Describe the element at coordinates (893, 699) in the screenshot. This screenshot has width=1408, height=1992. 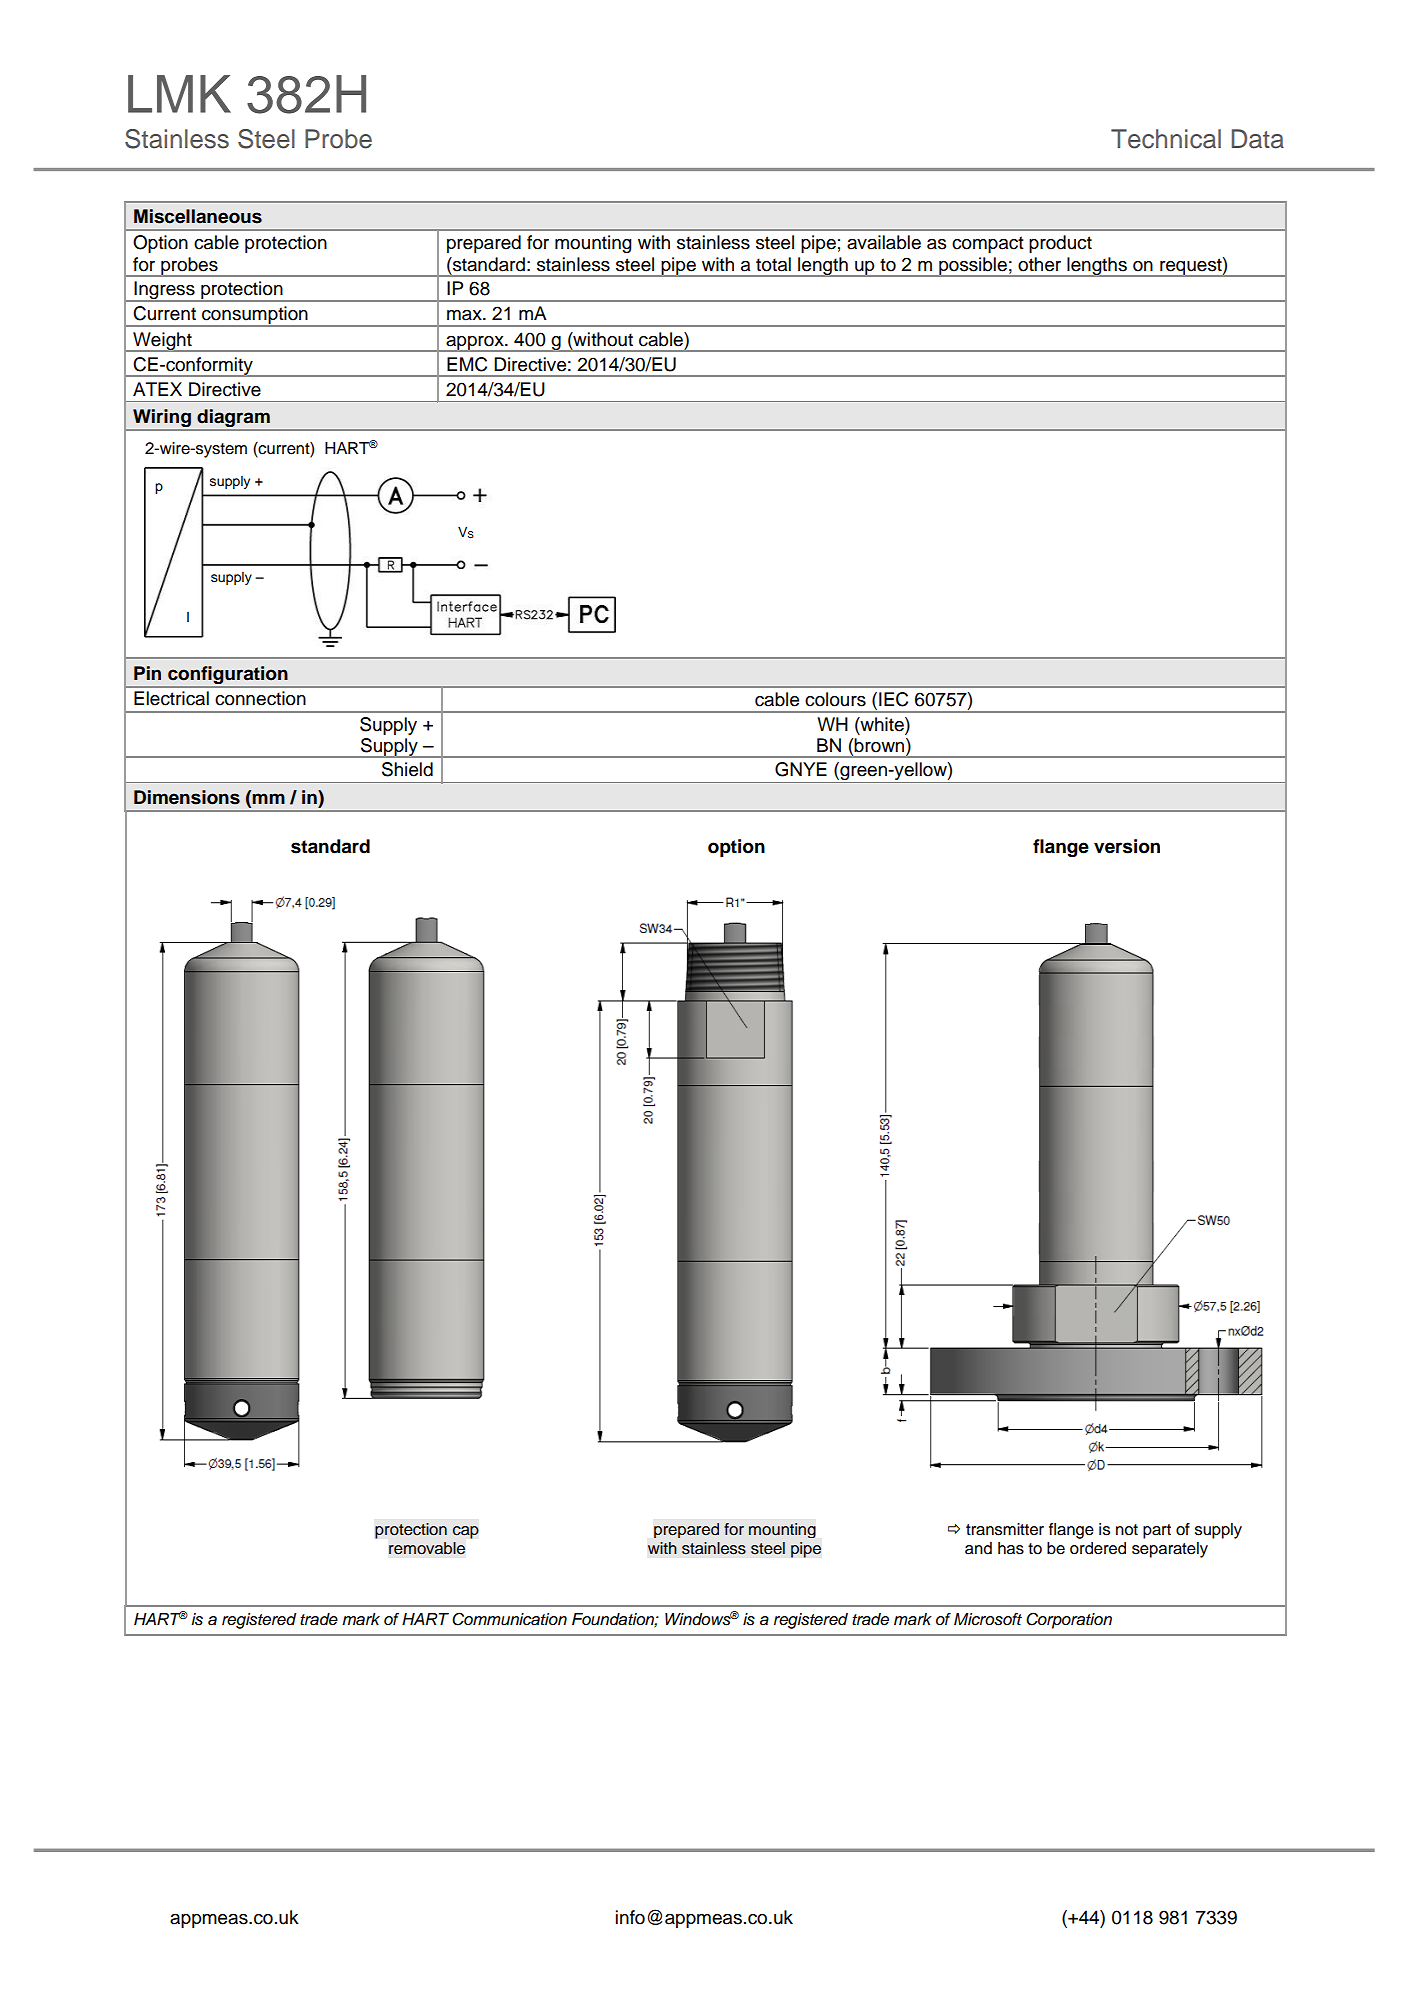
I see `IEC` at that location.
